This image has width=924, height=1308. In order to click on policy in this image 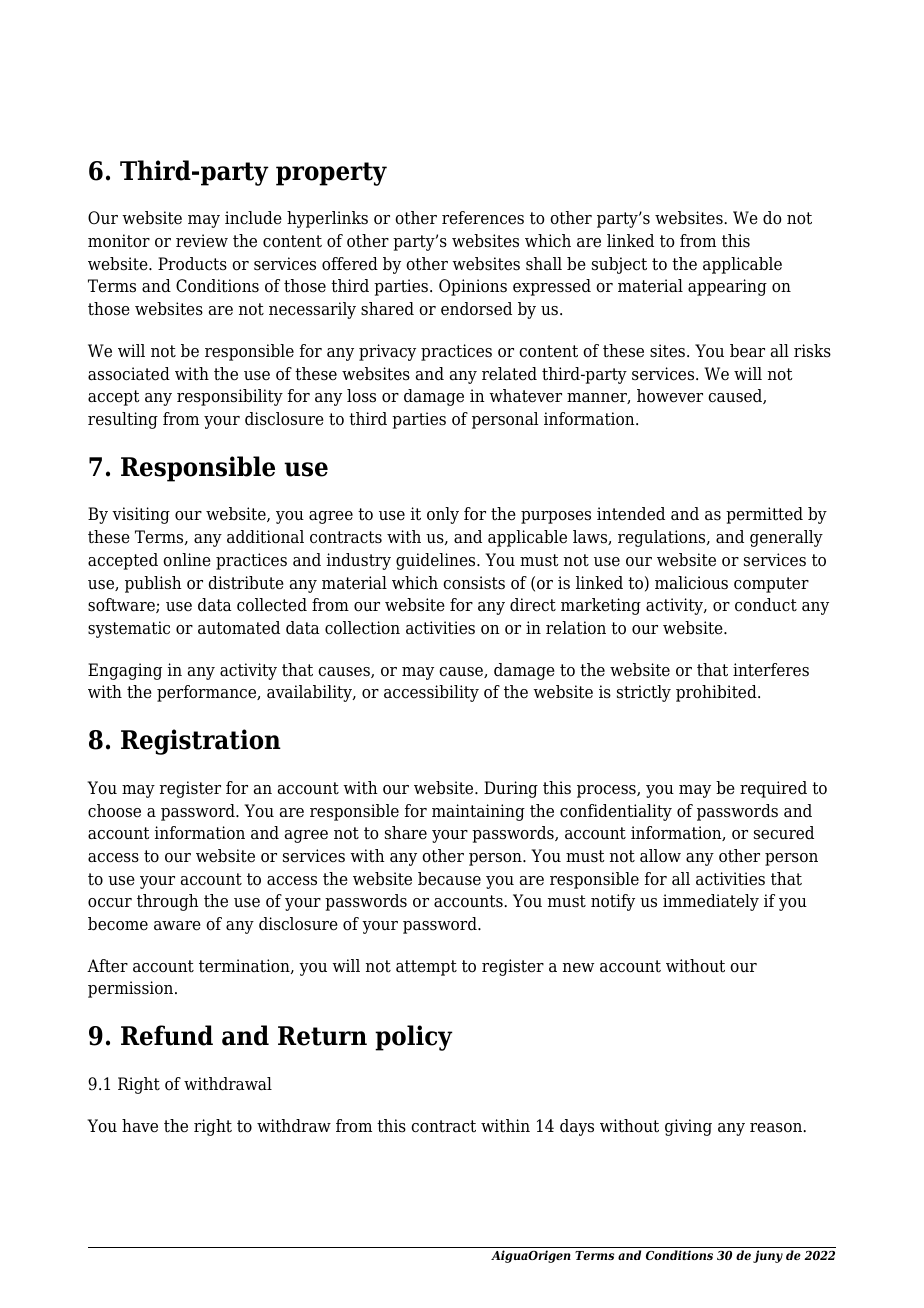, I will do `click(414, 1038)`.
